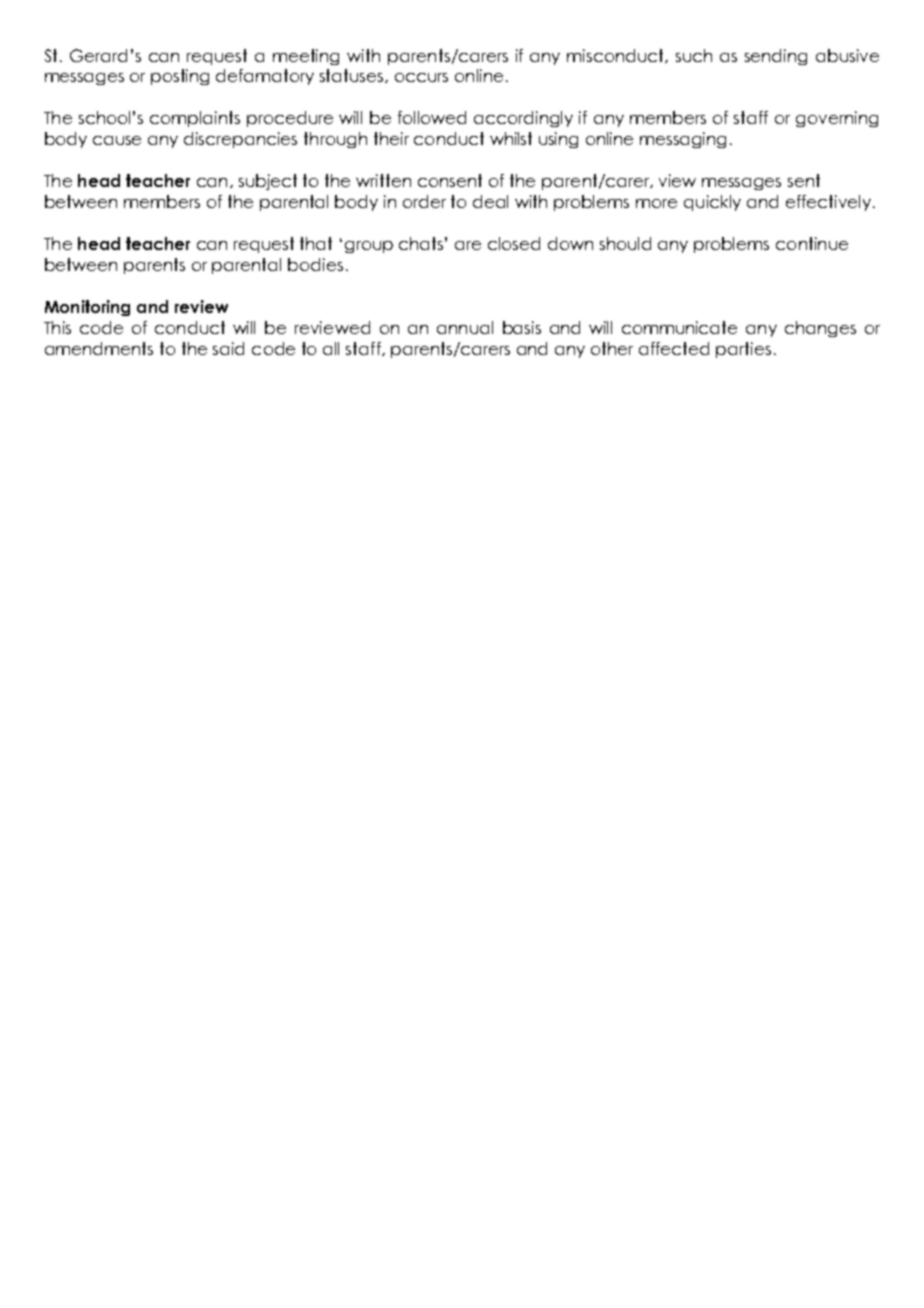 This page has width=924, height=1308. Describe the element at coordinates (268, 182) in the page. I see `subject` at that location.
